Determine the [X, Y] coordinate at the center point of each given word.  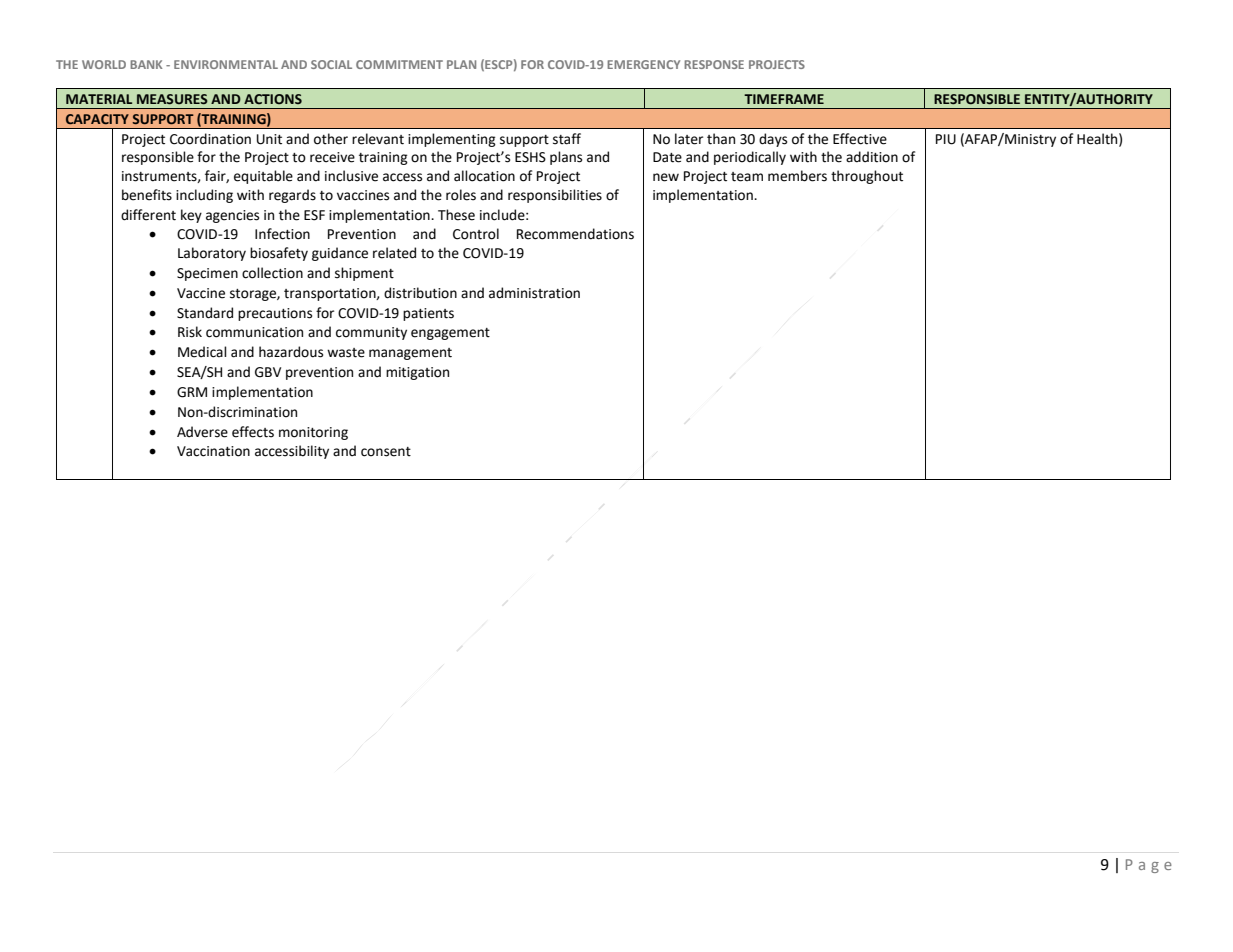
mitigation [417, 373]
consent [386, 452]
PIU [946, 139]
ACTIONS [273, 99]
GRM [192, 392]
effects [253, 432]
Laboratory [212, 254]
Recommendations [575, 234]
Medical [202, 352]
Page [1149, 866]
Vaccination [213, 451]
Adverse [202, 432]
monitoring [313, 433]
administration [534, 293]
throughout [867, 177]
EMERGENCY [643, 64]
